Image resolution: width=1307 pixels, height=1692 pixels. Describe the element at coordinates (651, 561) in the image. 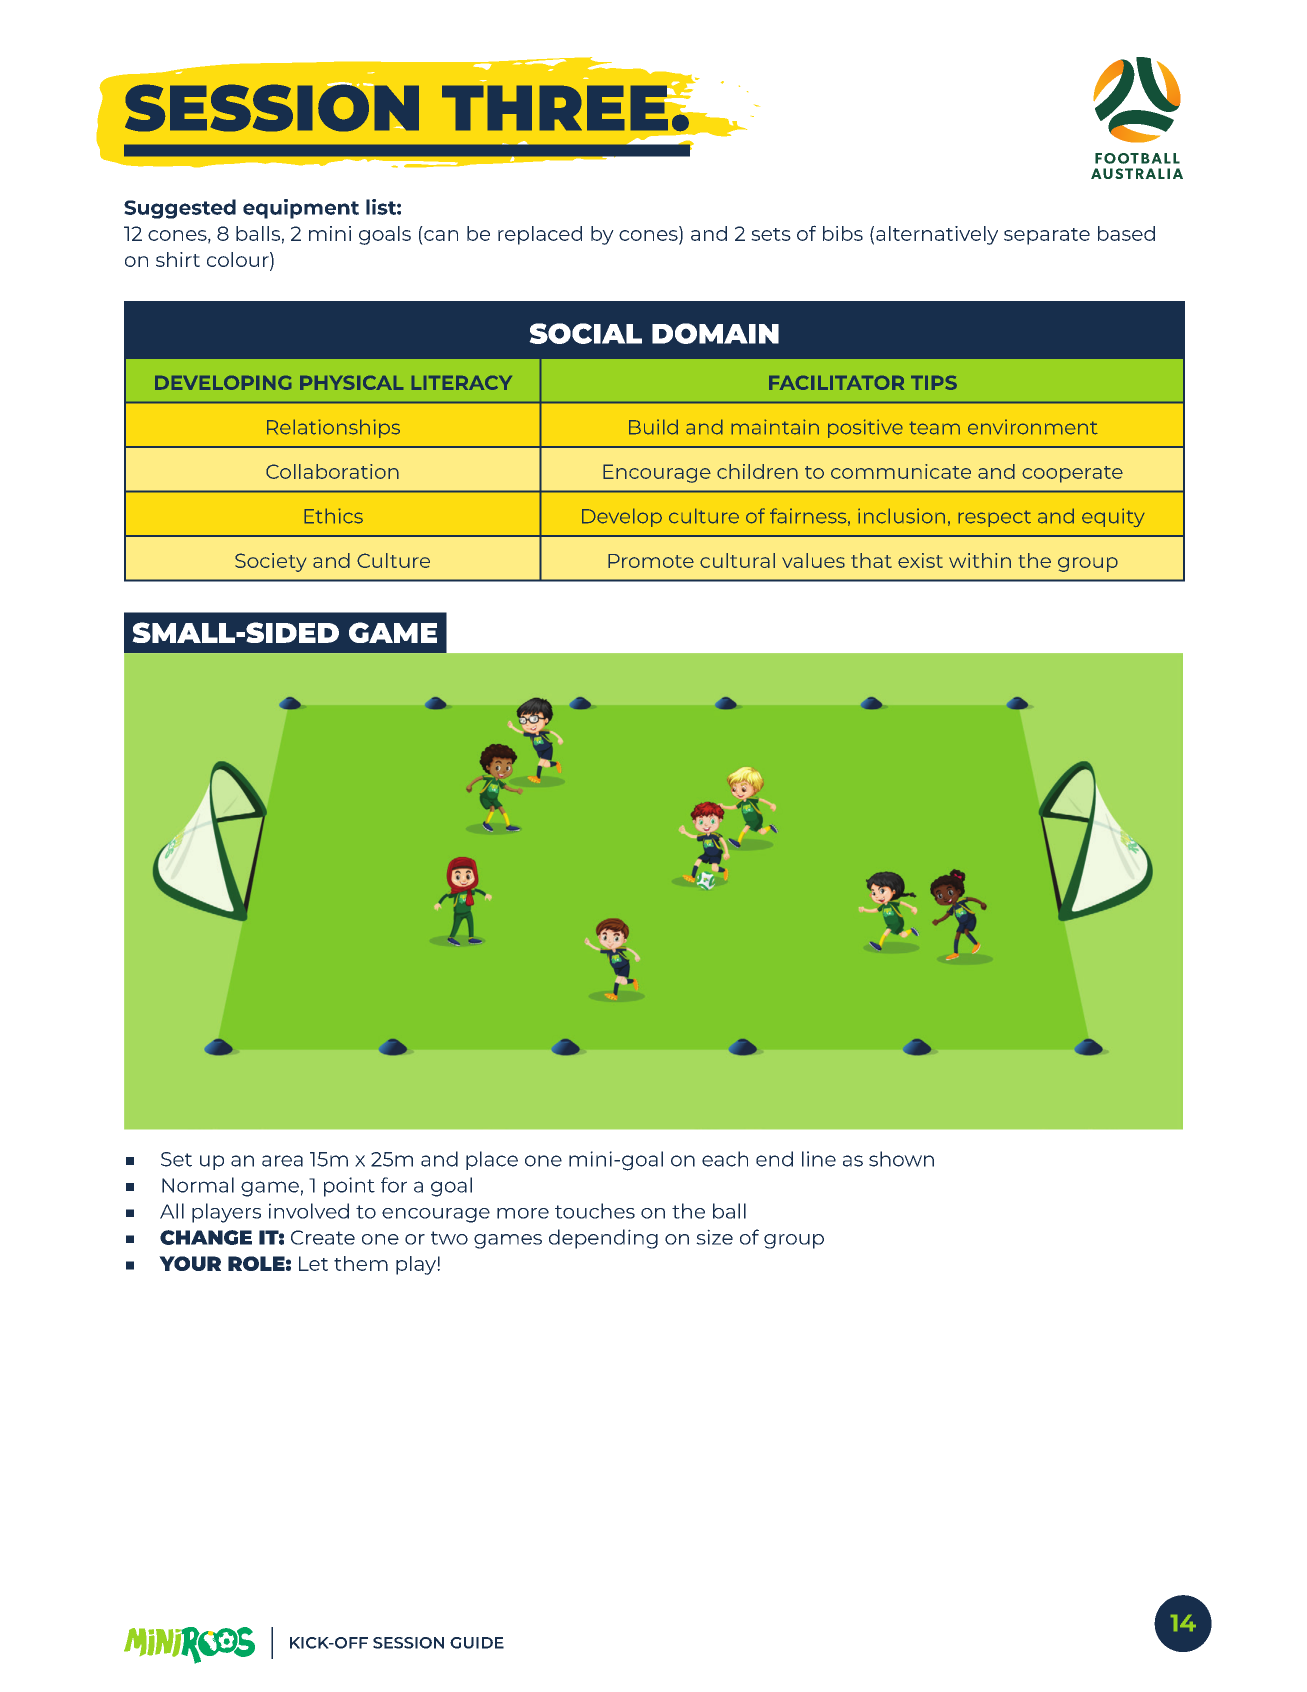

I see `Promote` at that location.
